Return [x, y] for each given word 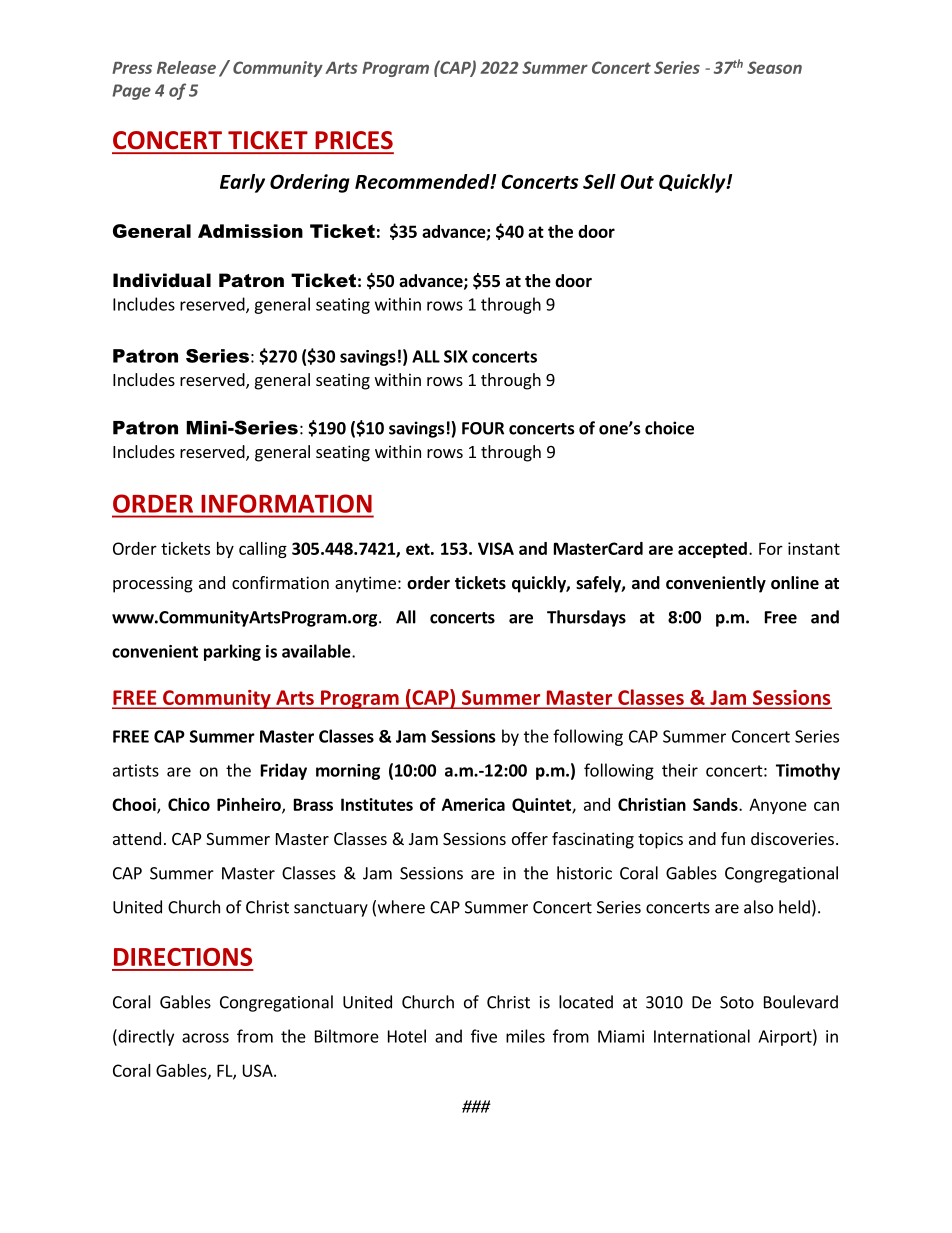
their [680, 770]
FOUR [483, 428]
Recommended [423, 181]
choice [669, 428]
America [473, 804]
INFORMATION [287, 503]
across [205, 1038]
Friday [284, 771]
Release [186, 67]
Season [774, 67]
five [484, 1036]
